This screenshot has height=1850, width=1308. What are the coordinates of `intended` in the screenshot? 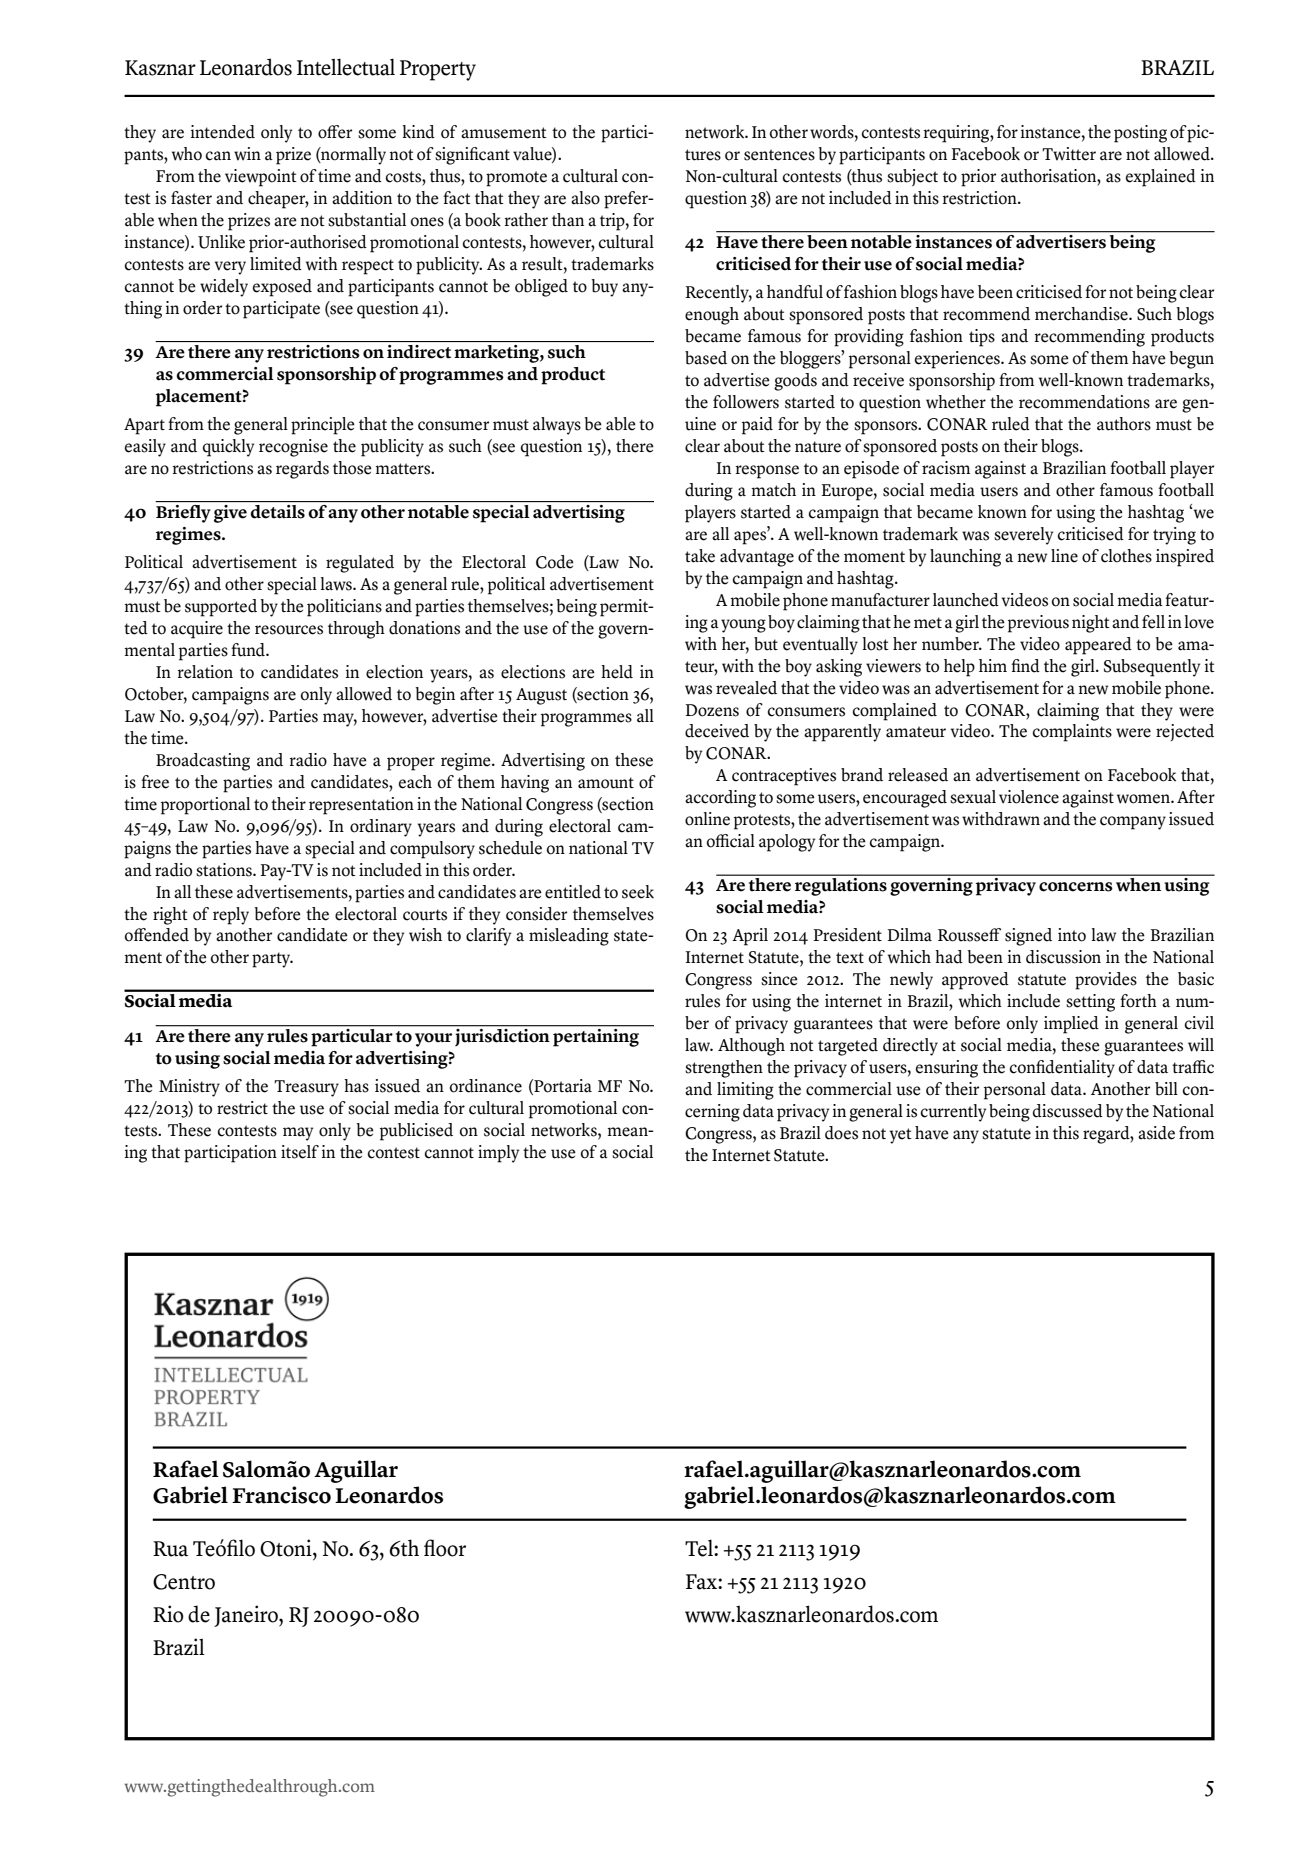 It's located at (223, 132).
